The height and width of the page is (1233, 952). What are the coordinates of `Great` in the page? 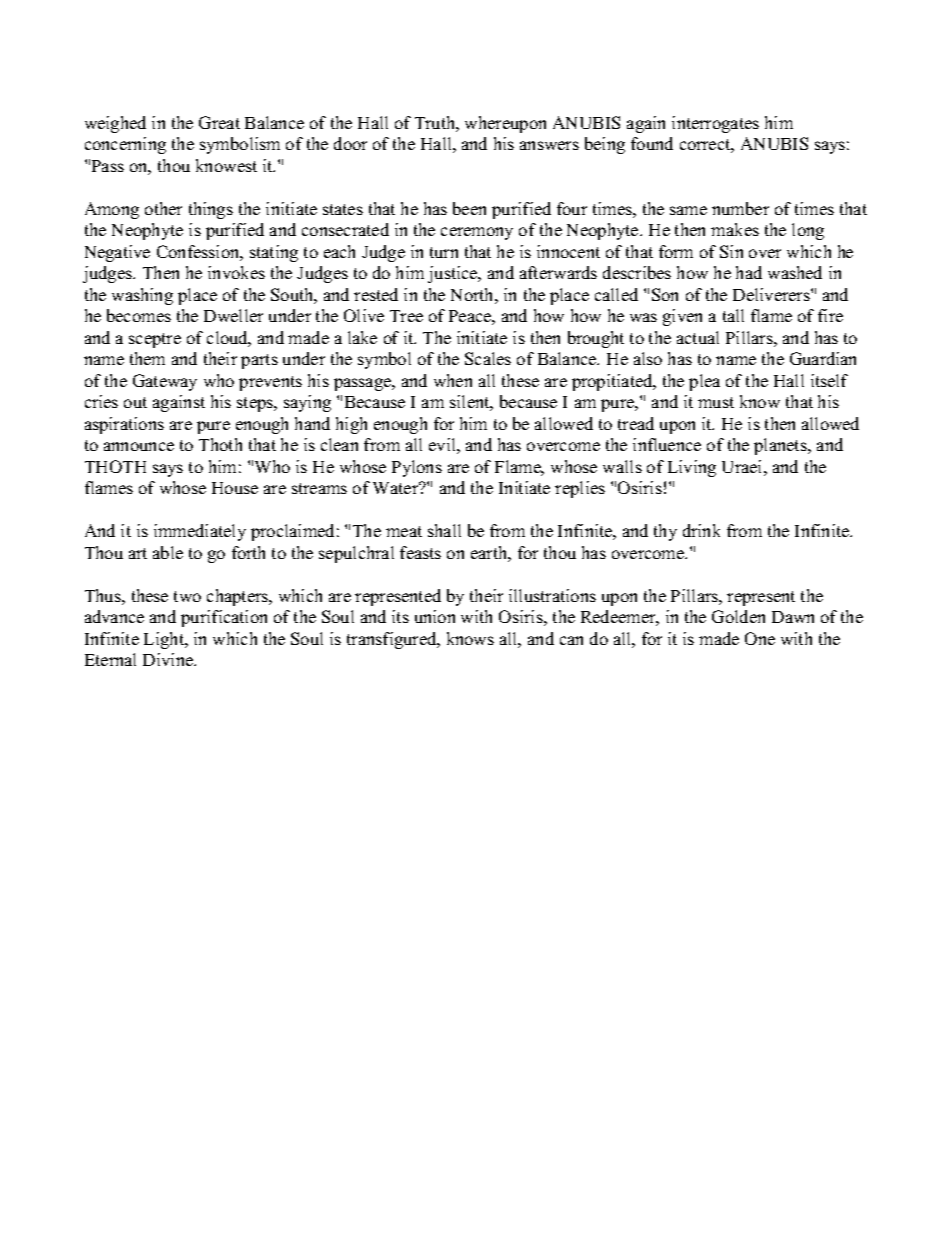 It's located at (219, 122).
